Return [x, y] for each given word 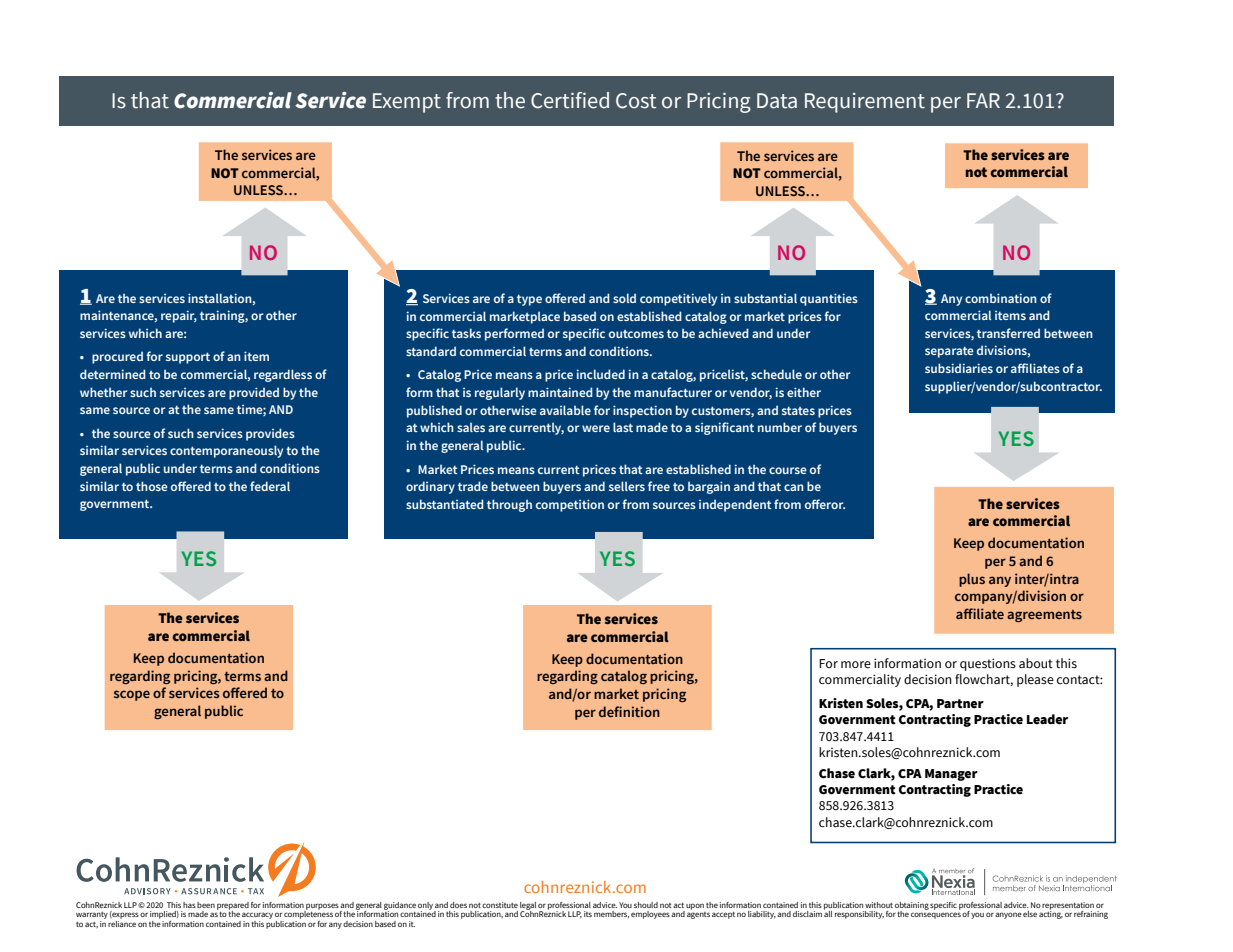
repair [179, 316]
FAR [983, 100]
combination [1001, 298]
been [206, 905]
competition [570, 505]
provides [270, 434]
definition [629, 711]
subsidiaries [959, 368]
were [596, 428]
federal [270, 486]
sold [624, 298]
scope [132, 695]
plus [972, 580]
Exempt [407, 103]
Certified [570, 100]
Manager [951, 775]
